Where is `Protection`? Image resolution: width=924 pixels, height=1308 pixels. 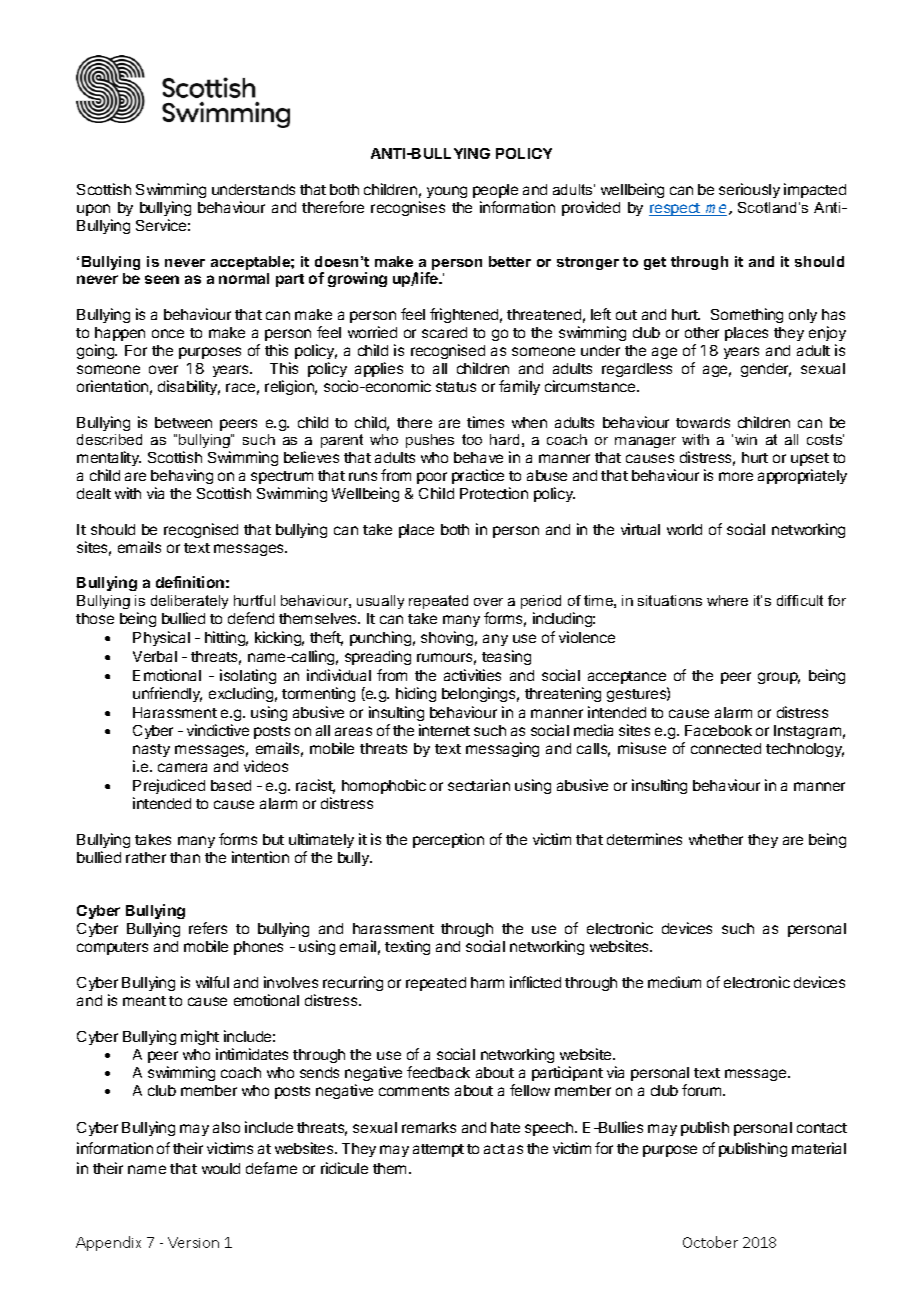
Protection is located at coordinates (494, 493).
